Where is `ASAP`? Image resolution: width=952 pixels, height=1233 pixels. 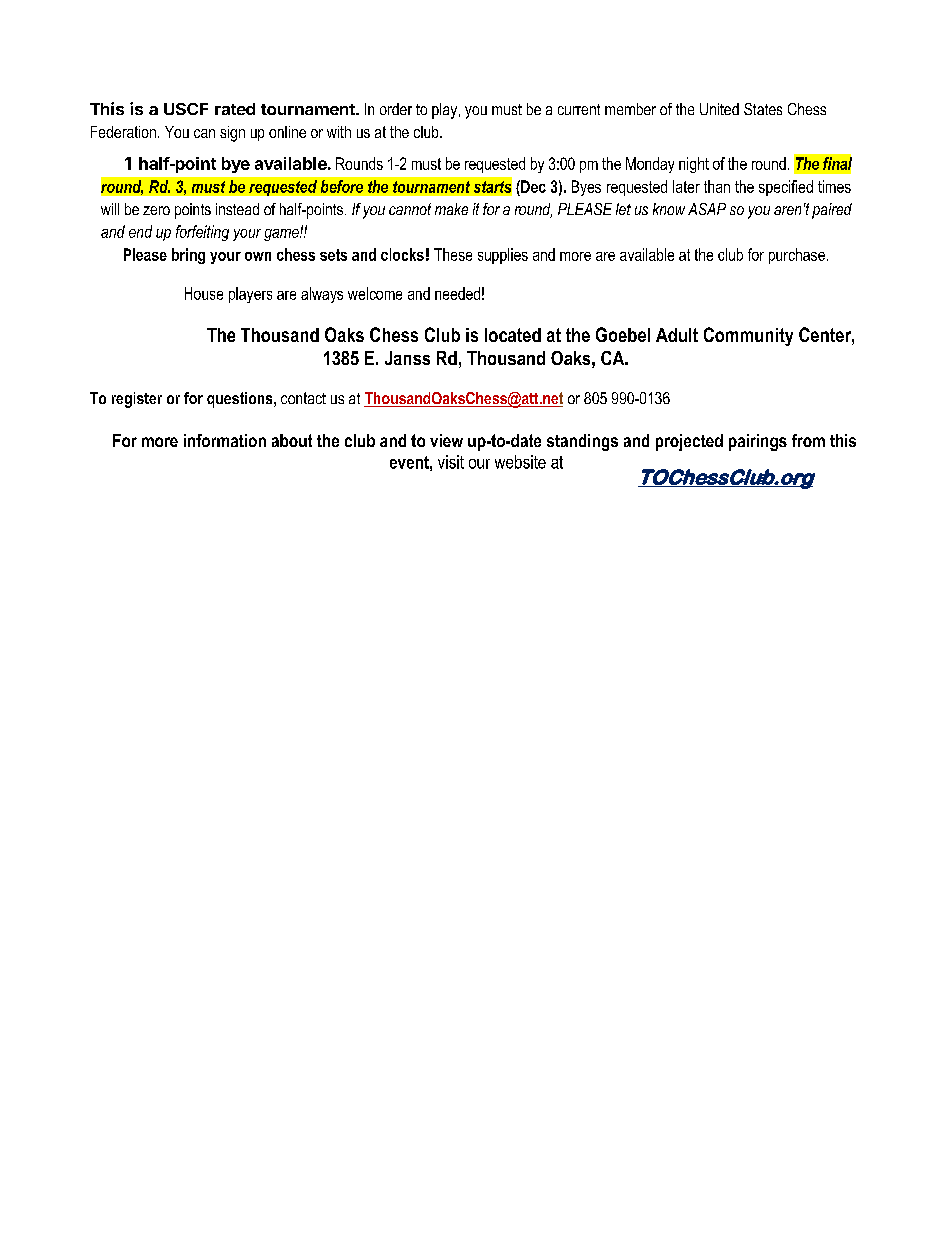
ASAP is located at coordinates (707, 209).
